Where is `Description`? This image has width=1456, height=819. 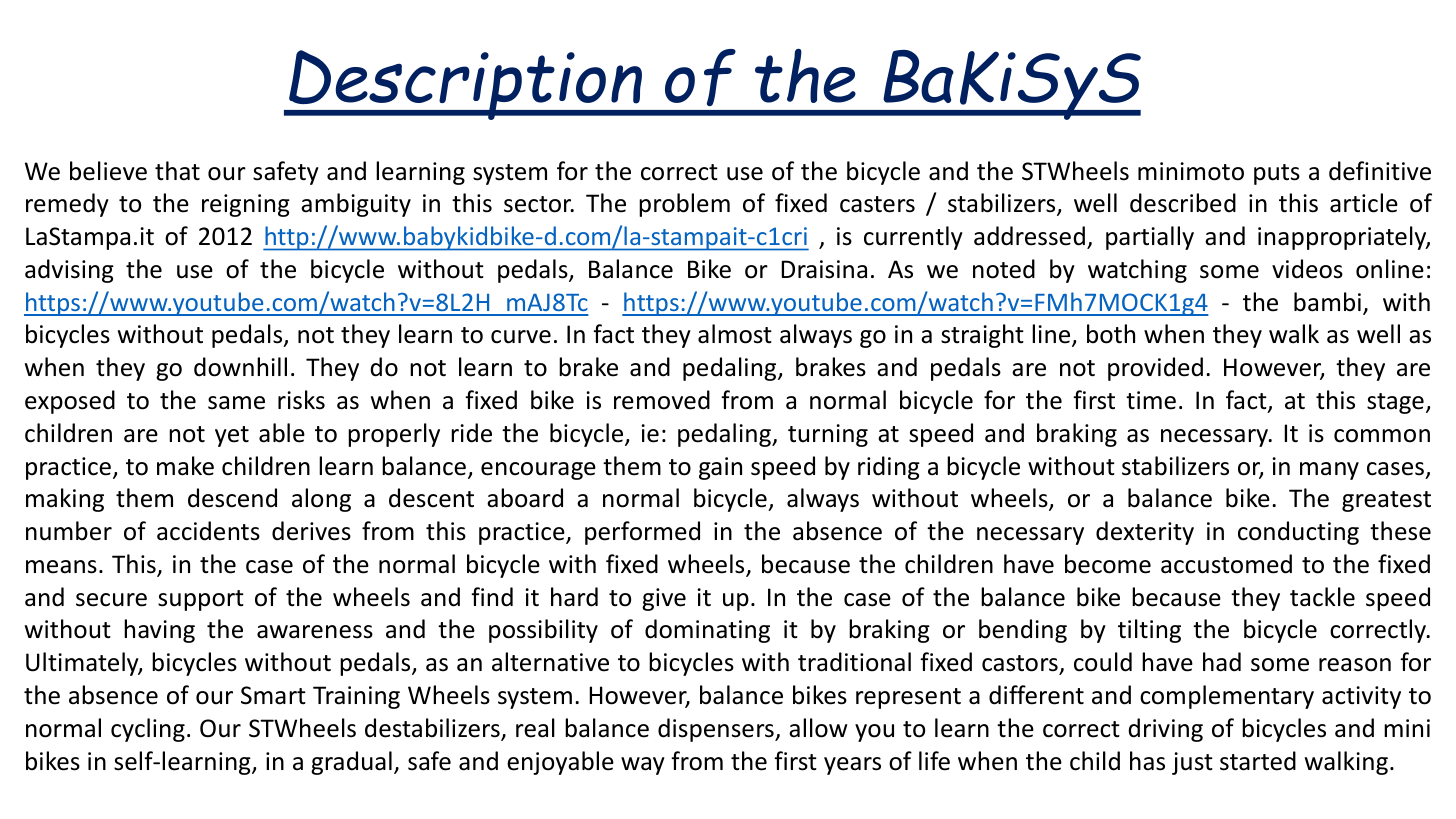
Description is located at coordinates (466, 85).
